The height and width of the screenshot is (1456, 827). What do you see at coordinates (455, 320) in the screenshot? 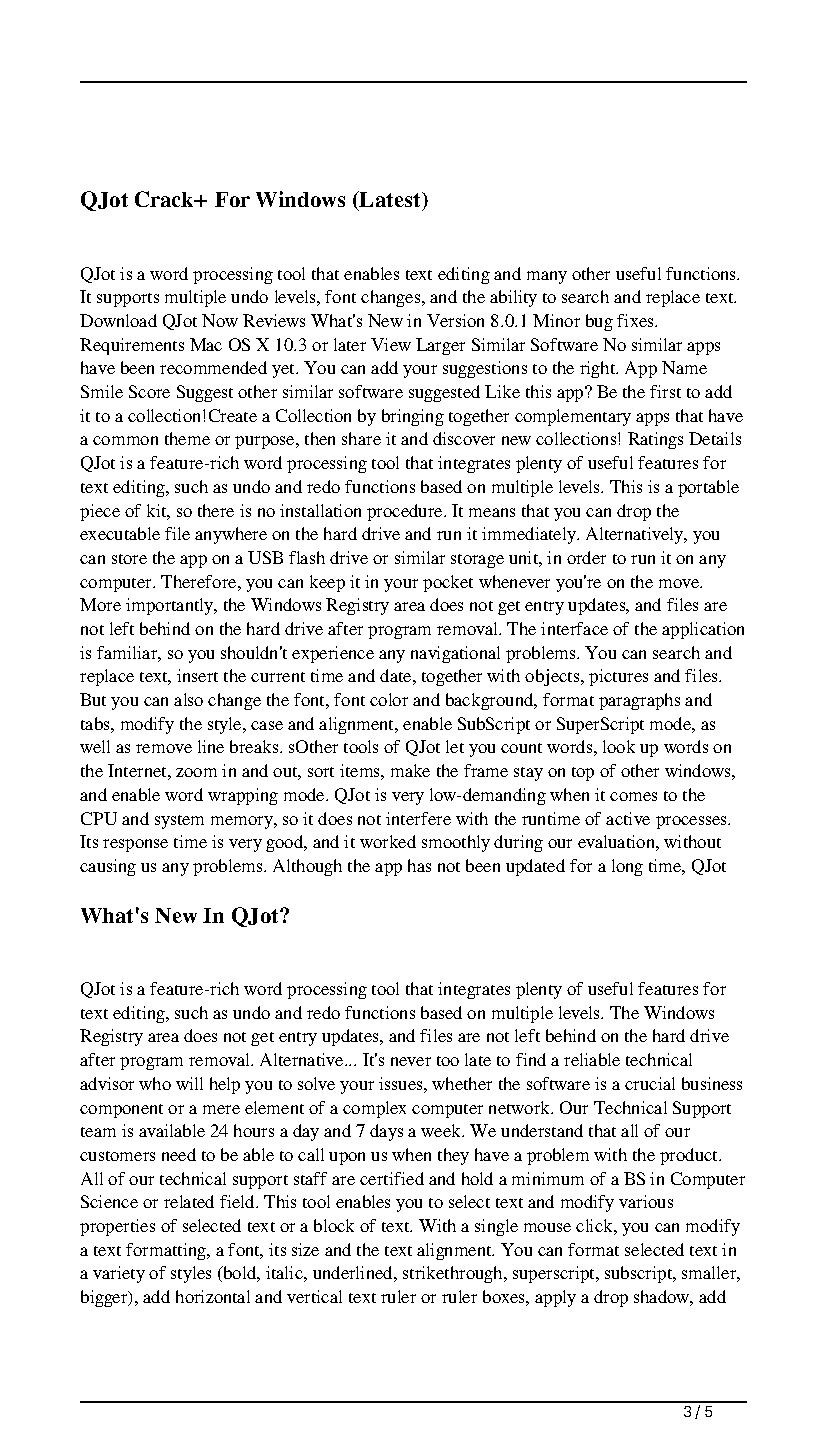
I see `Version` at bounding box center [455, 320].
